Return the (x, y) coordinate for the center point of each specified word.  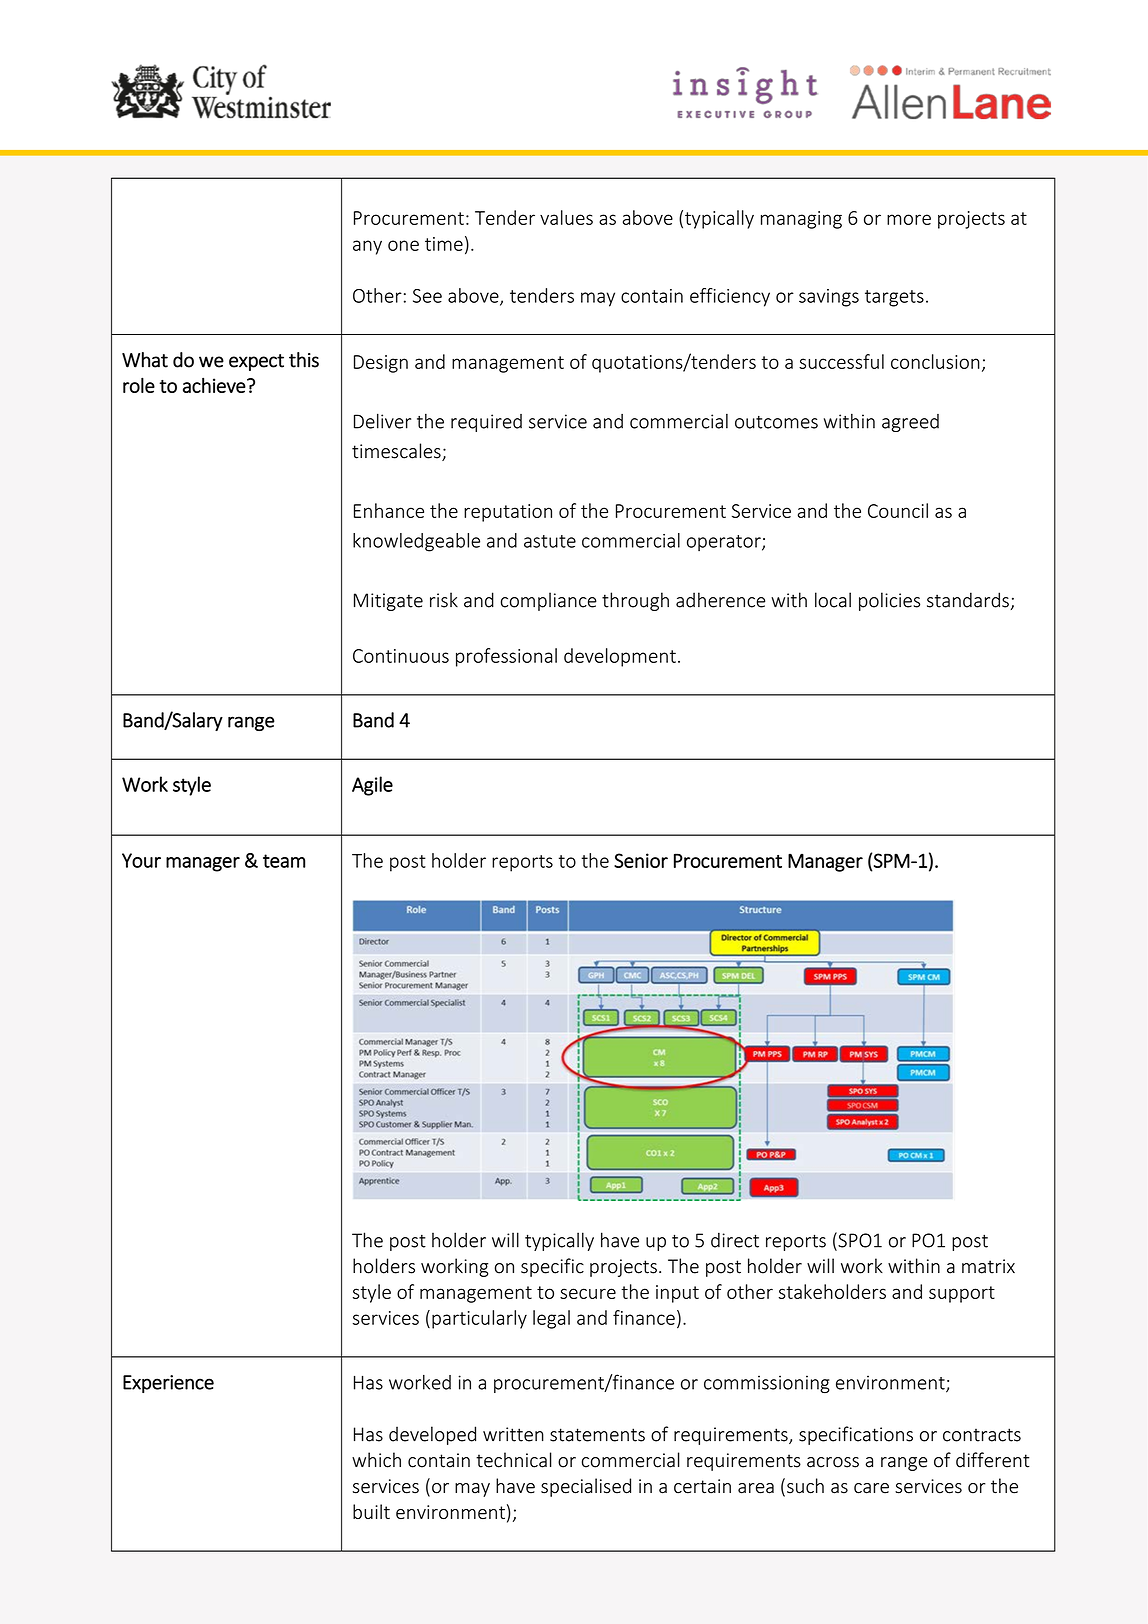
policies (889, 601)
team (284, 861)
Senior (641, 860)
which (376, 1460)
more (909, 219)
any (367, 247)
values (566, 217)
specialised (586, 1487)
